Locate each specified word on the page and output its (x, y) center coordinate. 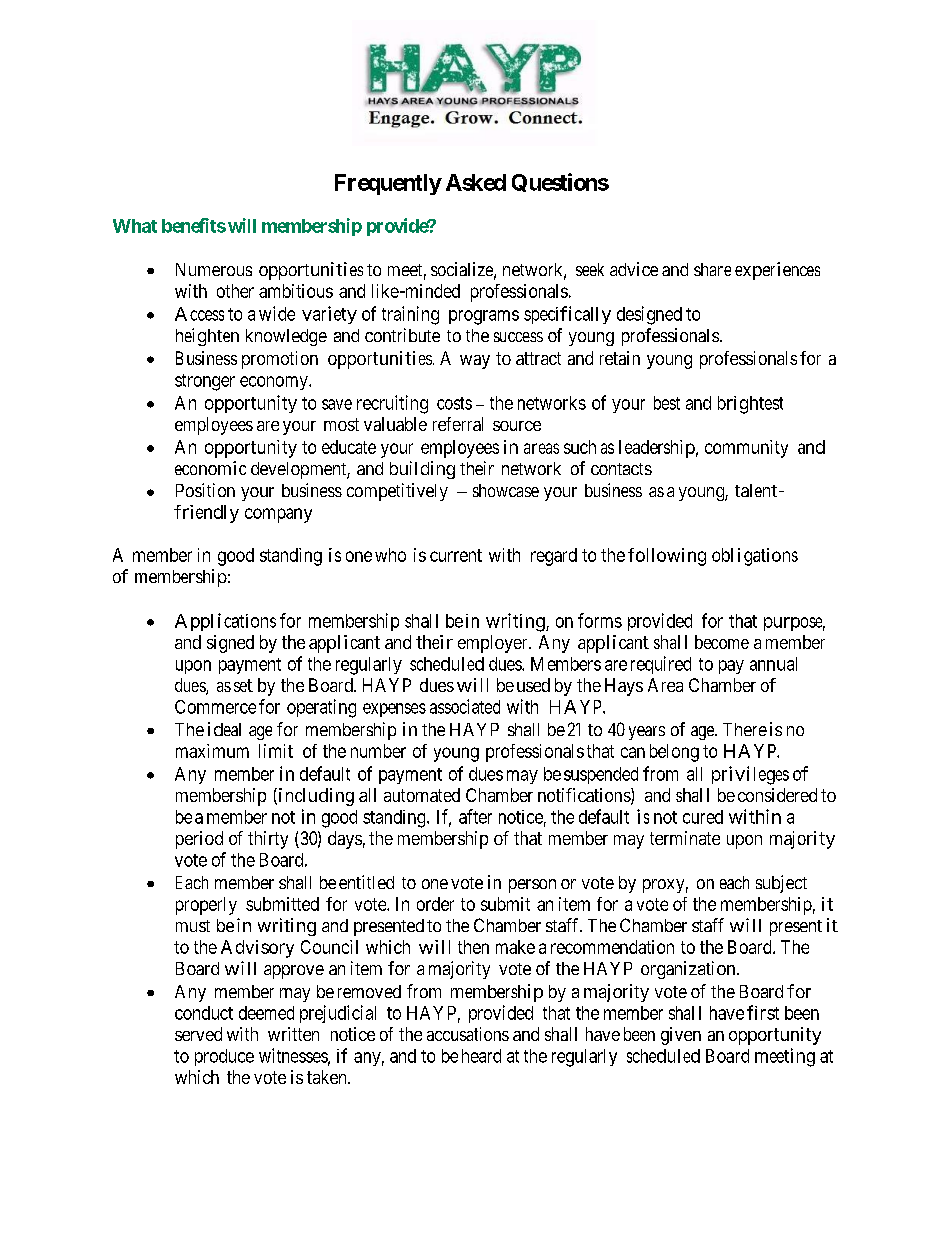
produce (224, 1057)
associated (465, 706)
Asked (476, 182)
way (475, 362)
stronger (205, 382)
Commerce (215, 707)
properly (206, 906)
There (745, 729)
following (667, 557)
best (667, 403)
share (712, 269)
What (135, 226)
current (456, 555)
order (435, 904)
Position (205, 490)
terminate (685, 838)
